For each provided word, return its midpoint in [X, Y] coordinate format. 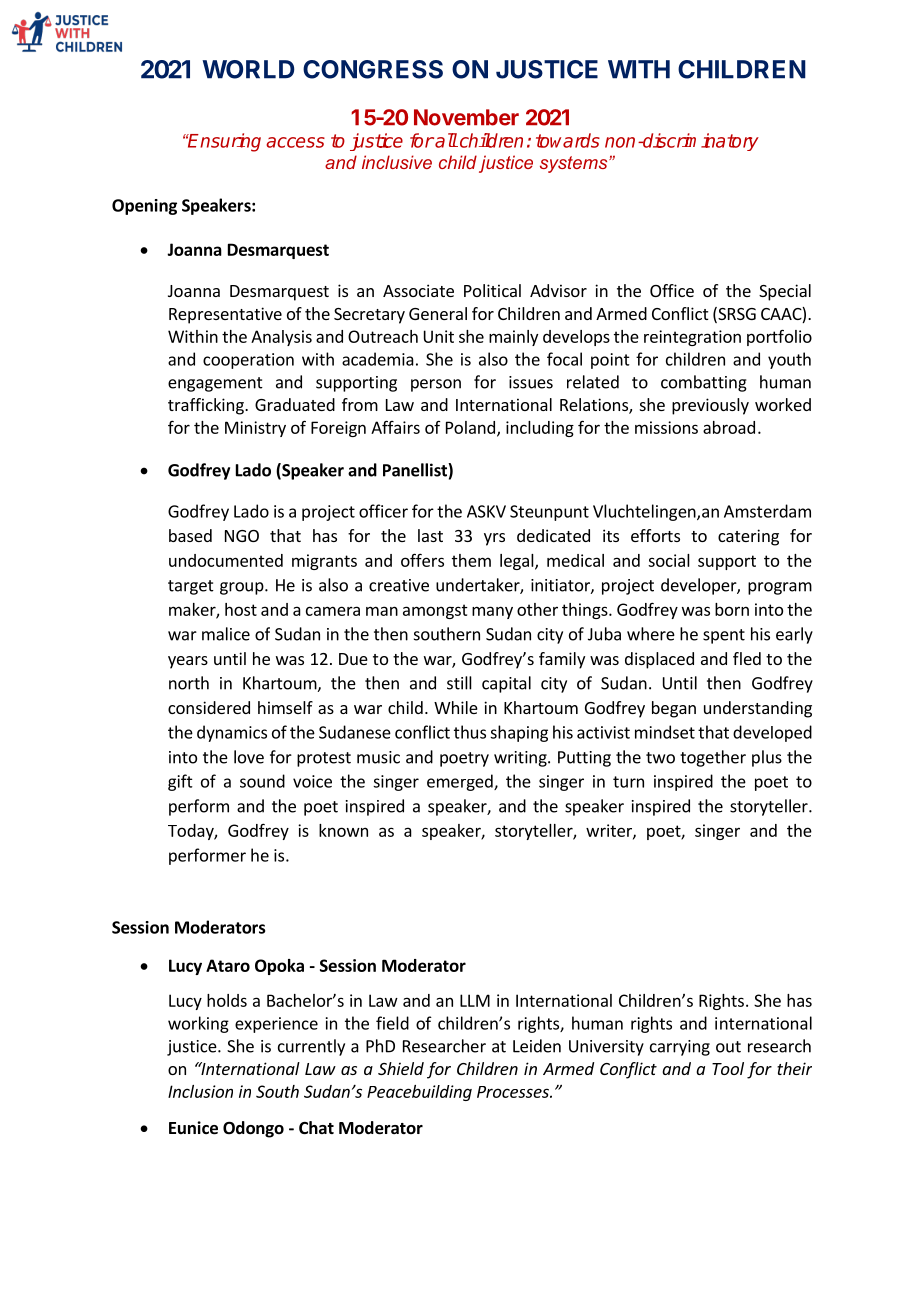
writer [610, 831]
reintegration [692, 338]
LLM [475, 1000]
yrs [494, 539]
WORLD [248, 69]
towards [568, 140]
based [190, 535]
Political [492, 290]
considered [209, 707]
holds [227, 1000]
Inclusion [200, 1091]
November [466, 117]
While [456, 707]
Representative [225, 315]
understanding [758, 709]
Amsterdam [767, 511]
